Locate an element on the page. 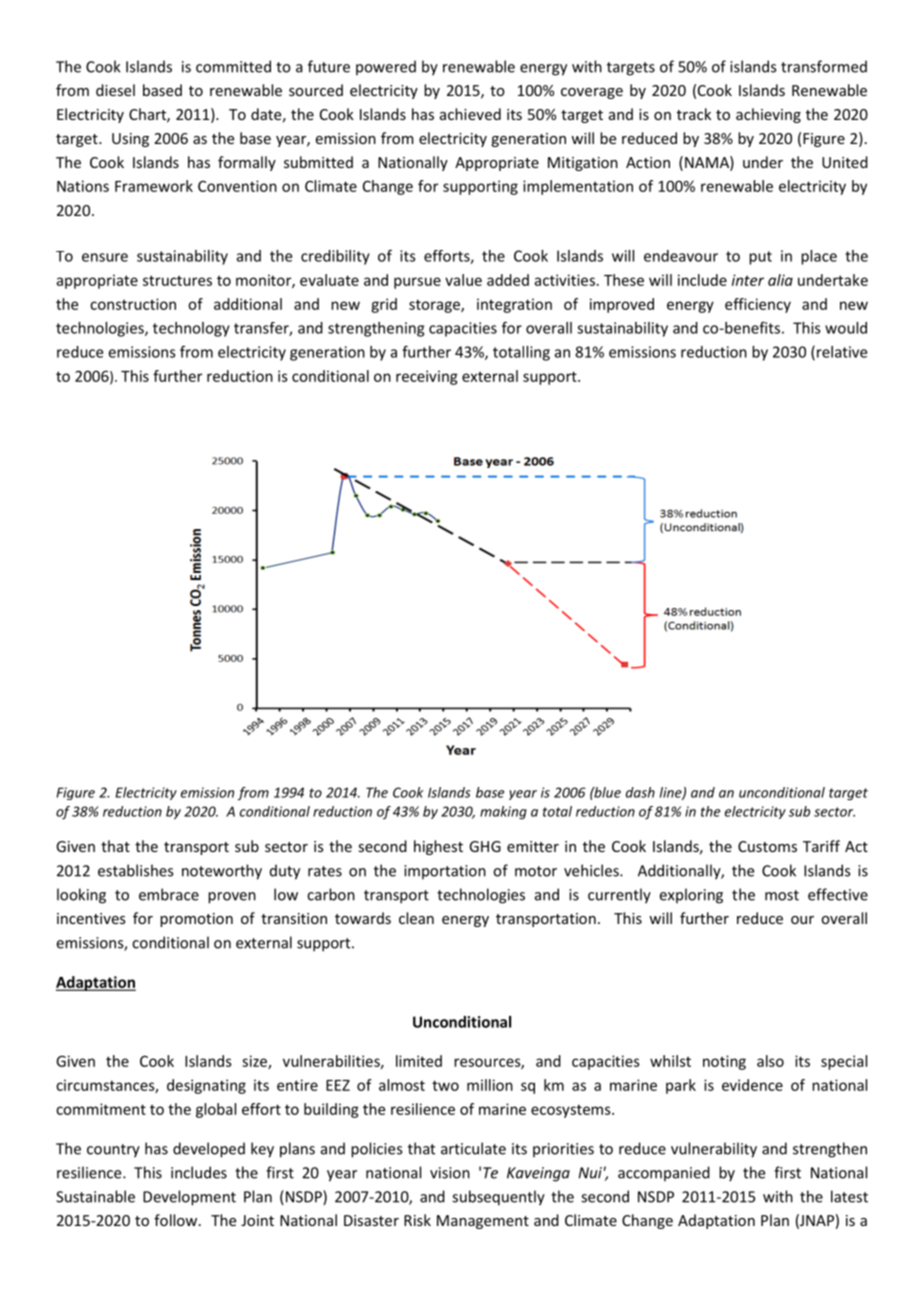 This document has width=924, height=1308. diesel is located at coordinates (115, 90).
